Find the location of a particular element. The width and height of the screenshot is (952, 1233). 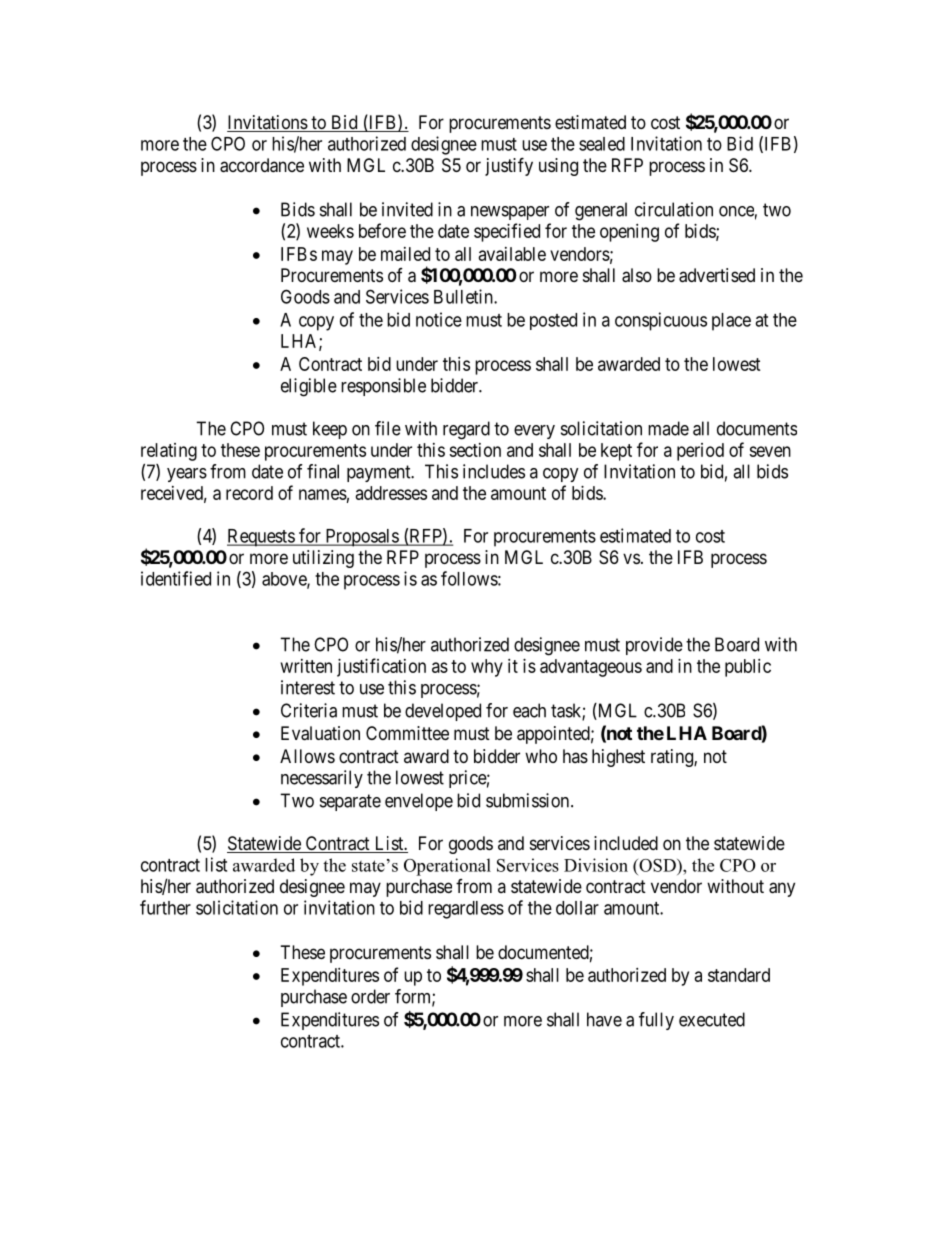

years is located at coordinates (187, 475).
